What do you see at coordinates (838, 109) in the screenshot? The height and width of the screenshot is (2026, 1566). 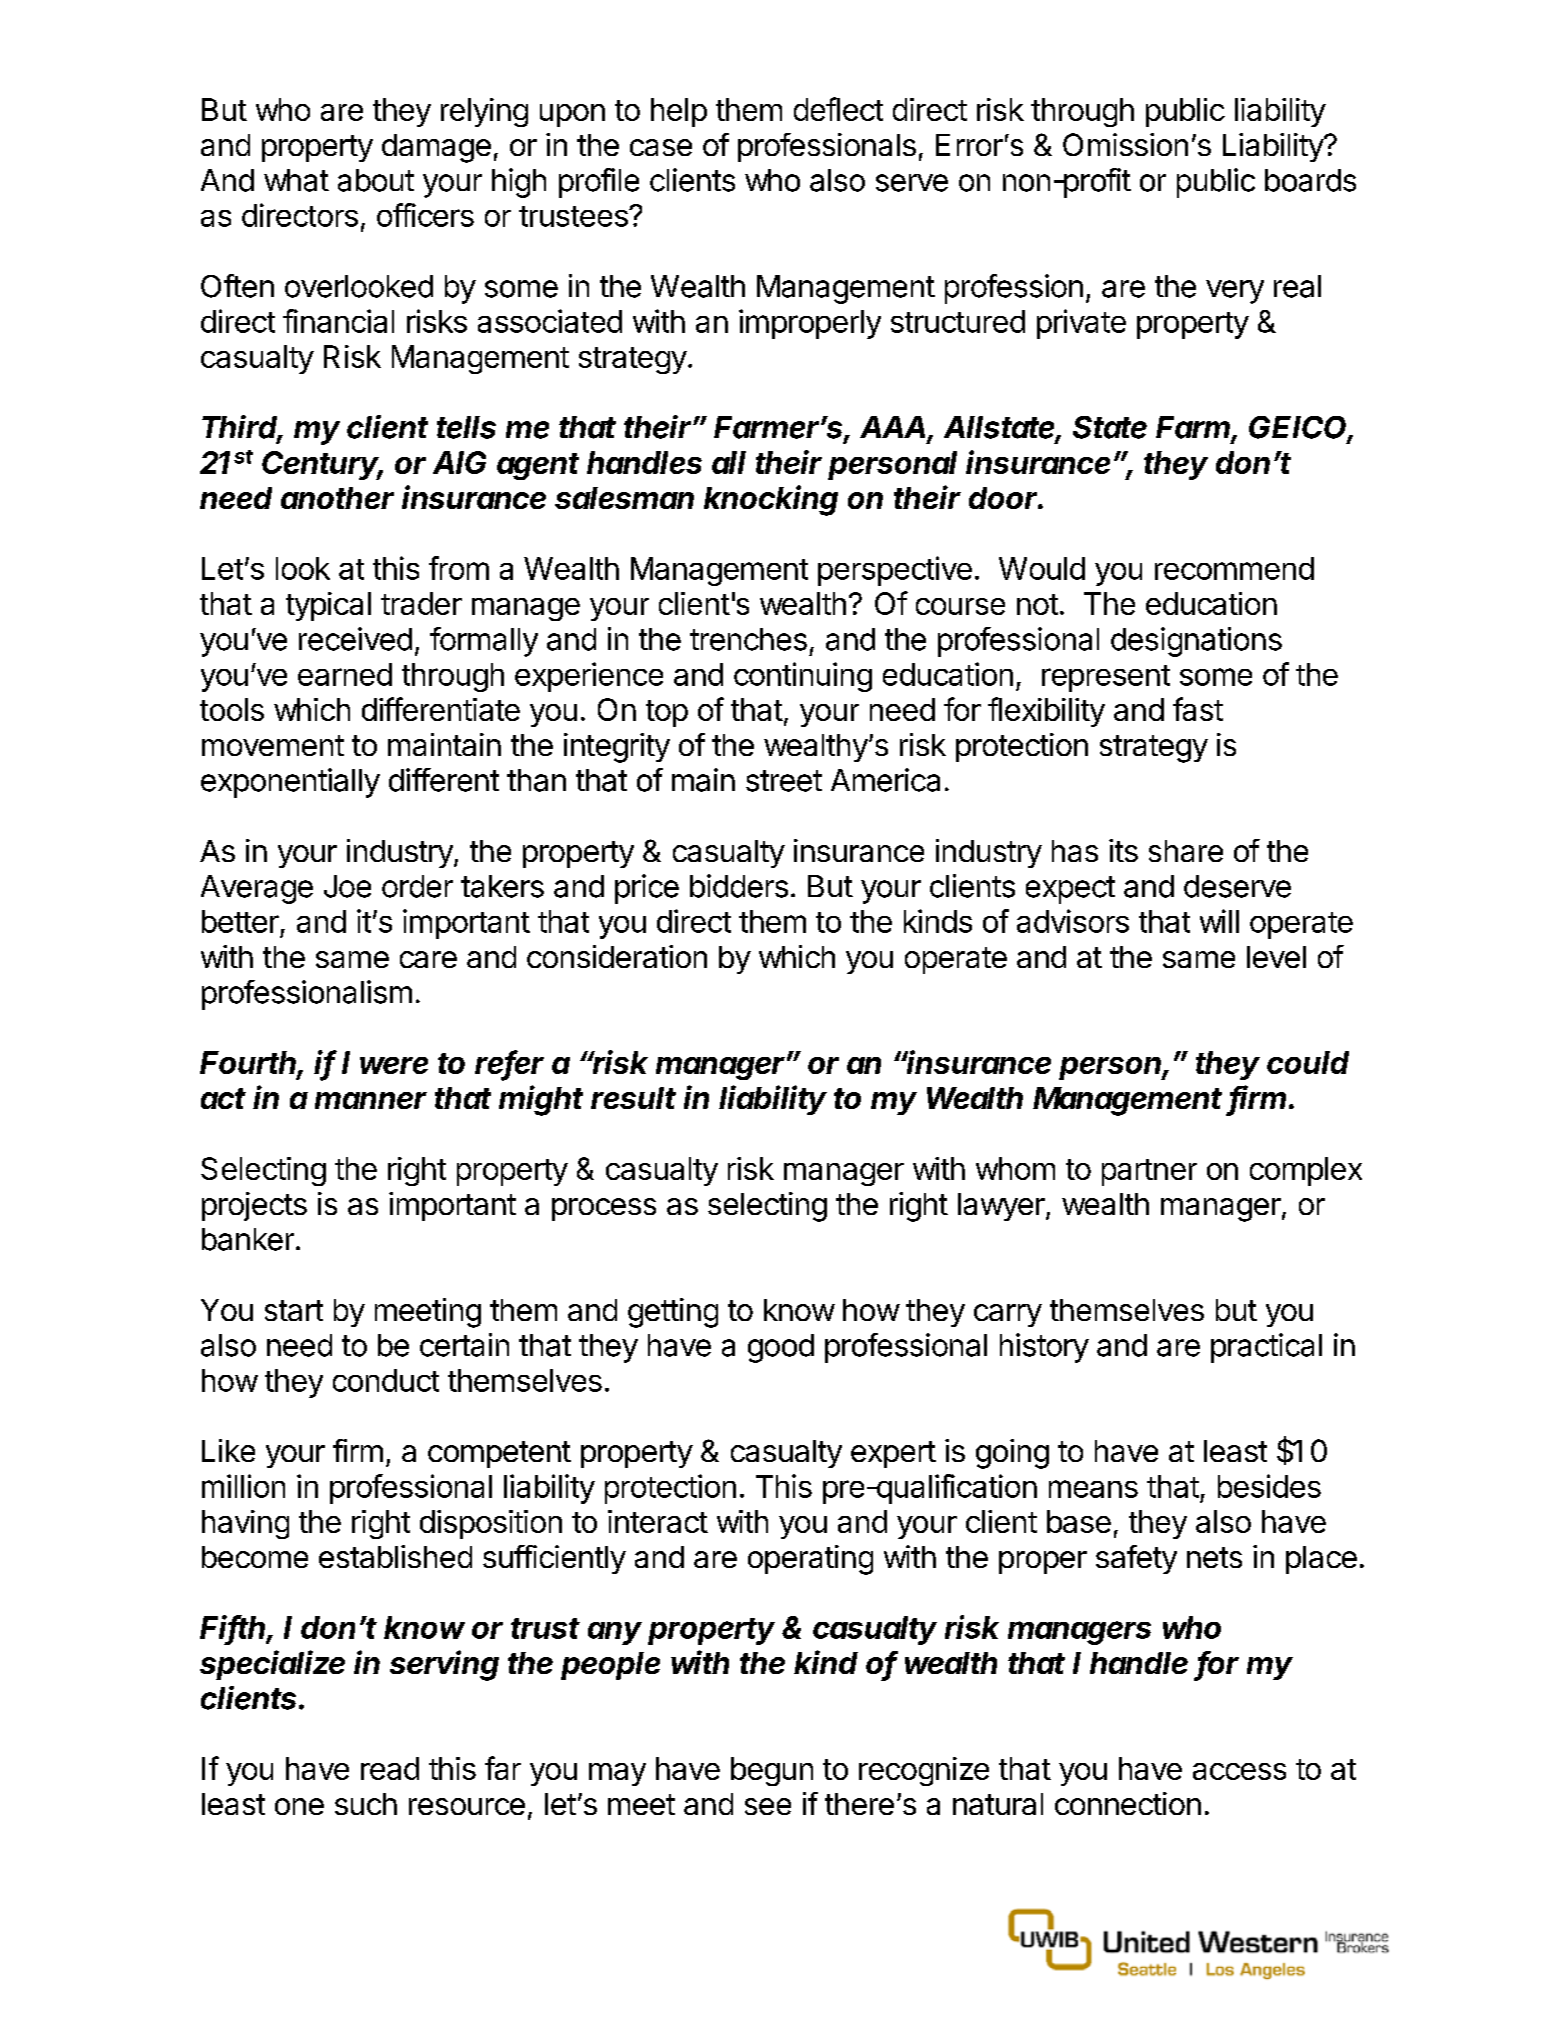 I see `deflect` at bounding box center [838, 109].
